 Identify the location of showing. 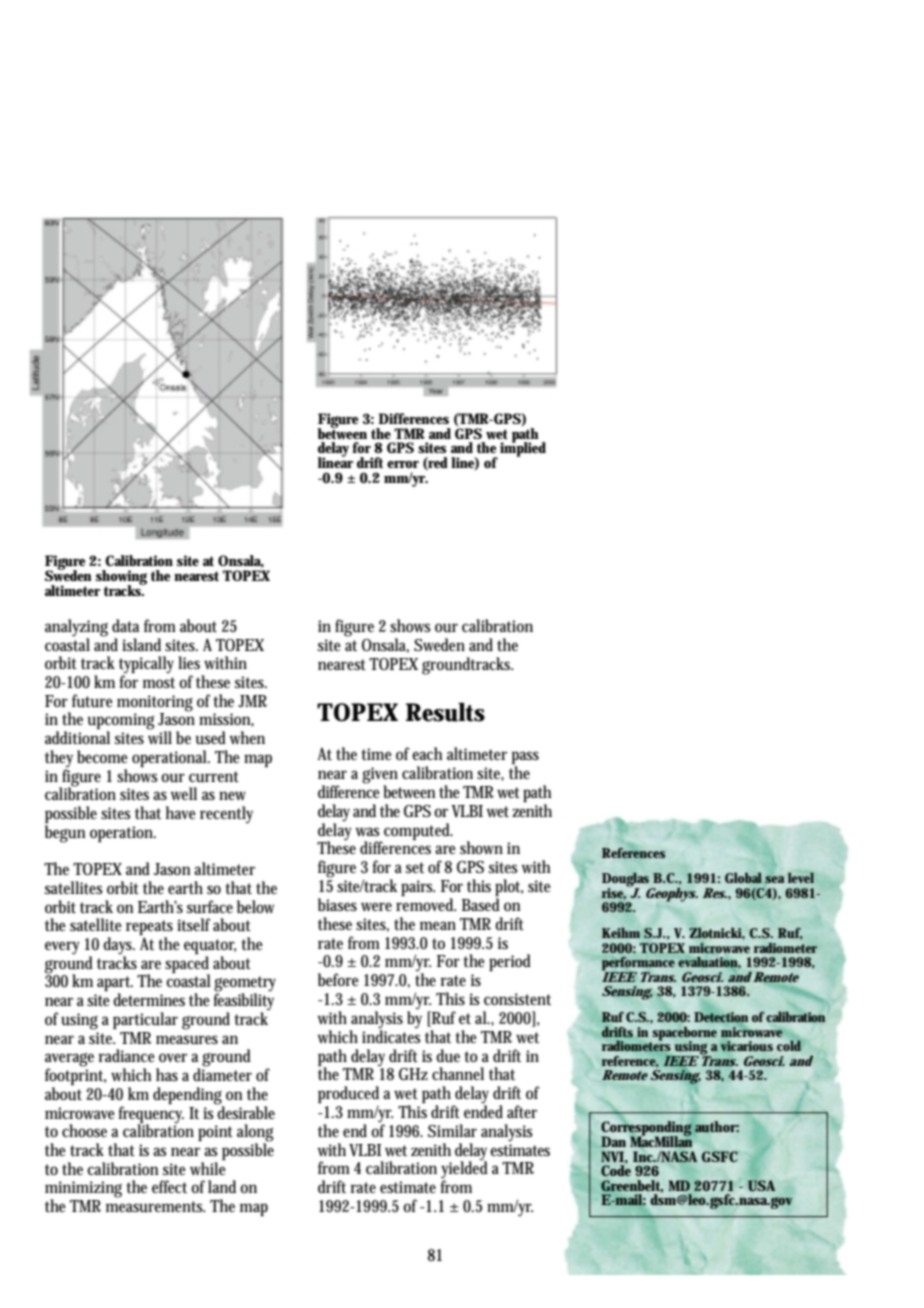
(121, 578).
